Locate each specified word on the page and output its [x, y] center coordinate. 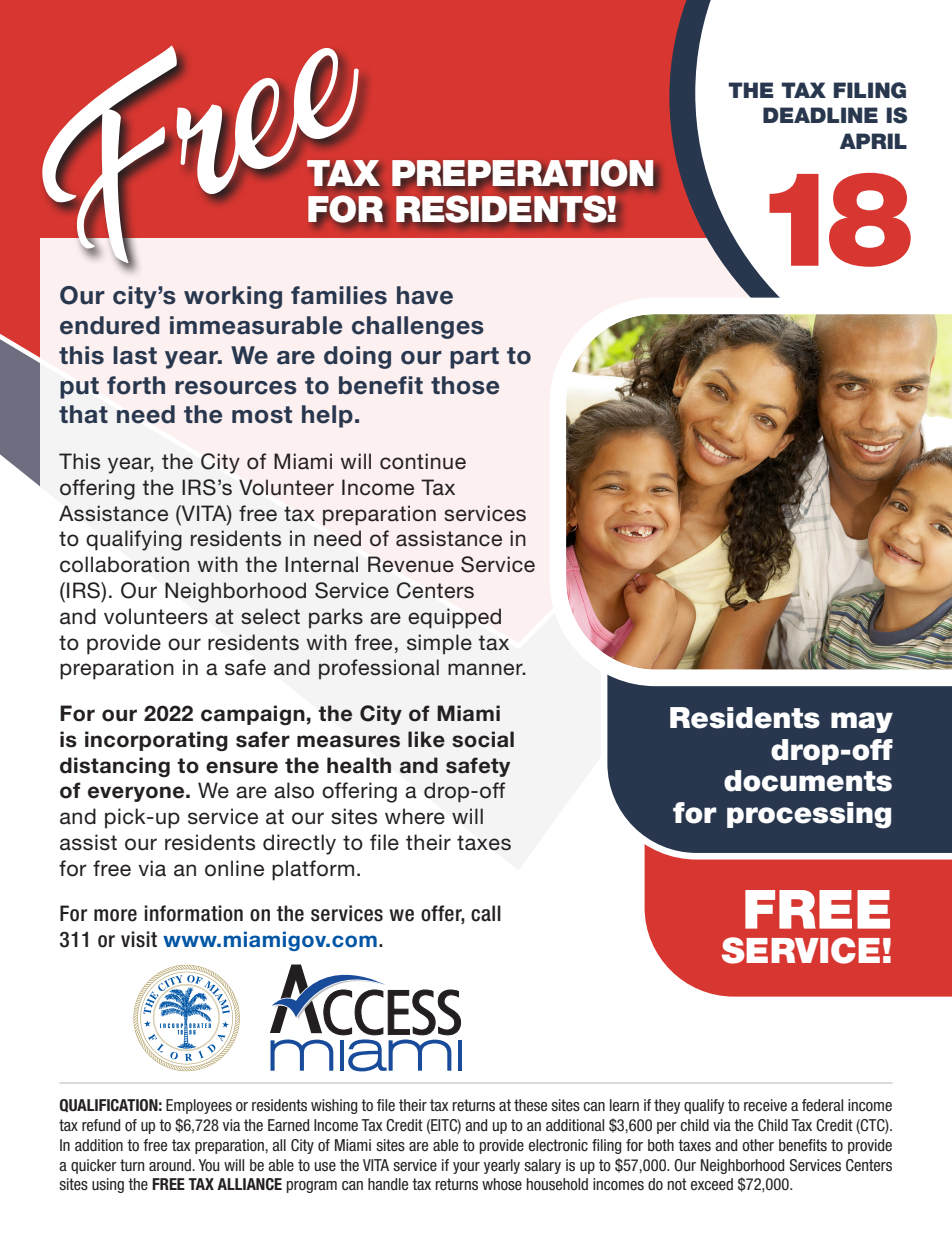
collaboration [124, 564]
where [415, 816]
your [466, 1168]
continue [423, 461]
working [233, 297]
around [171, 1165]
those [465, 385]
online [234, 868]
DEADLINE [820, 115]
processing [809, 815]
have [425, 295]
